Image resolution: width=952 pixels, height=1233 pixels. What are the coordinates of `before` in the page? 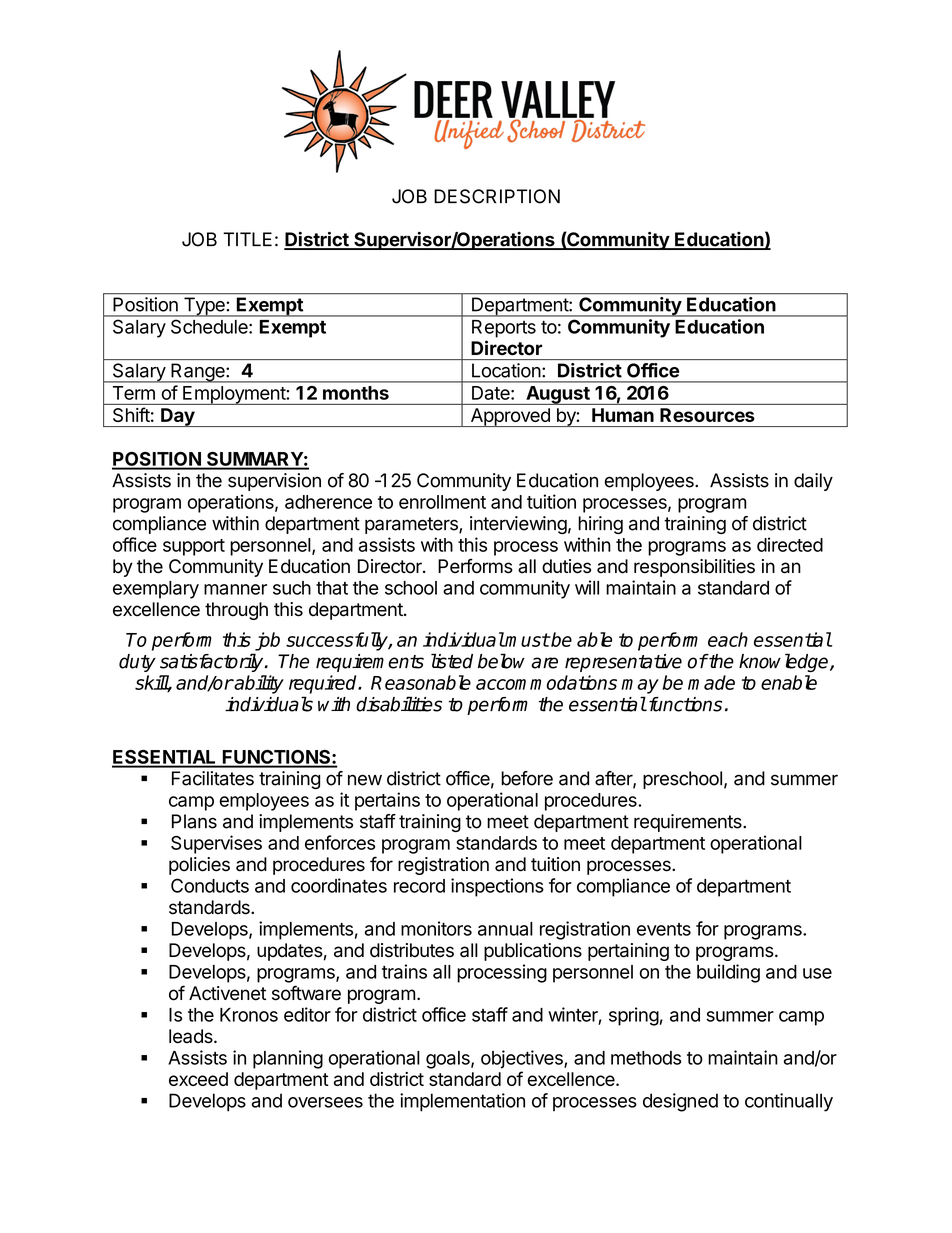 It's located at (527, 778).
